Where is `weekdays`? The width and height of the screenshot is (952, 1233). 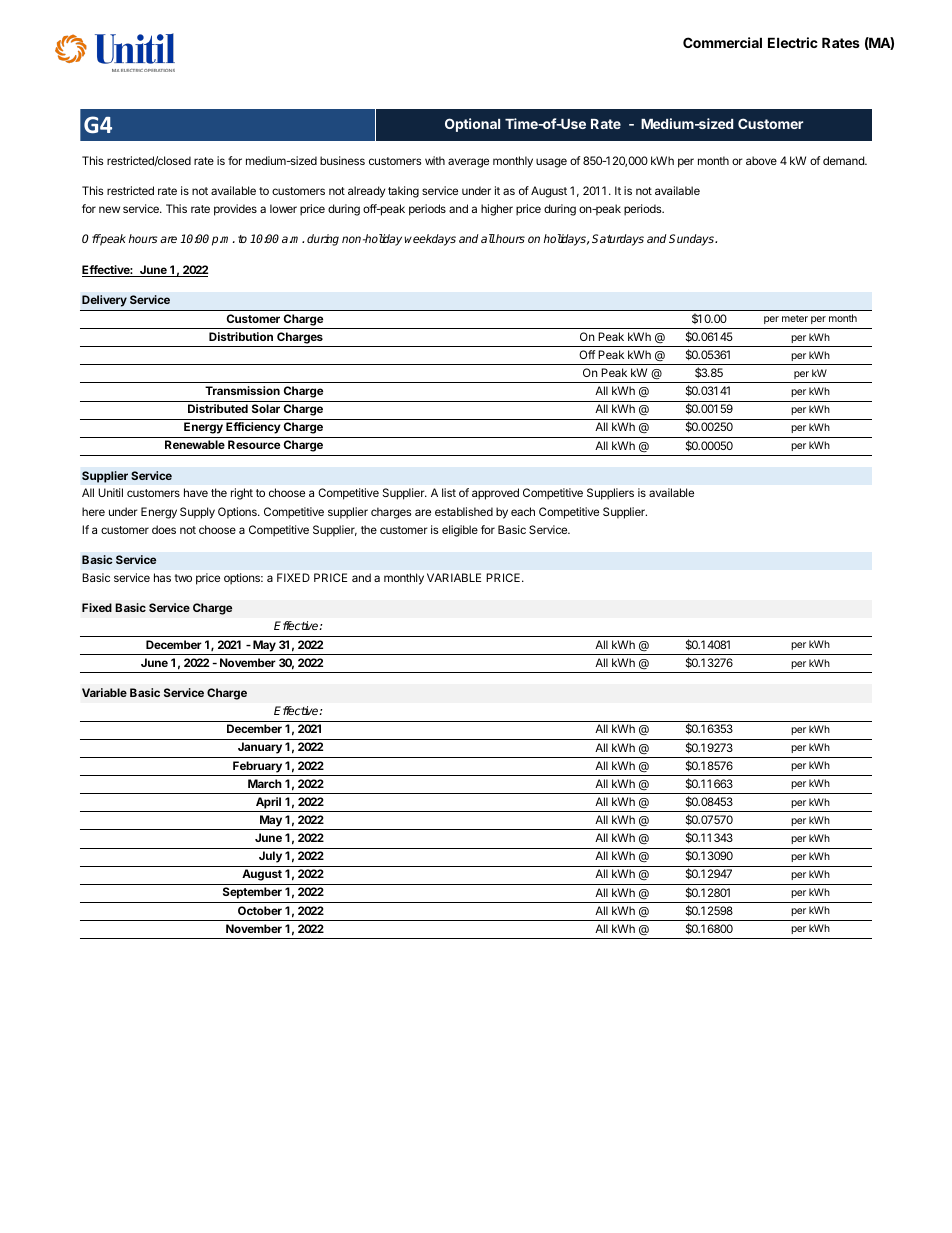 weekdays is located at coordinates (430, 240).
